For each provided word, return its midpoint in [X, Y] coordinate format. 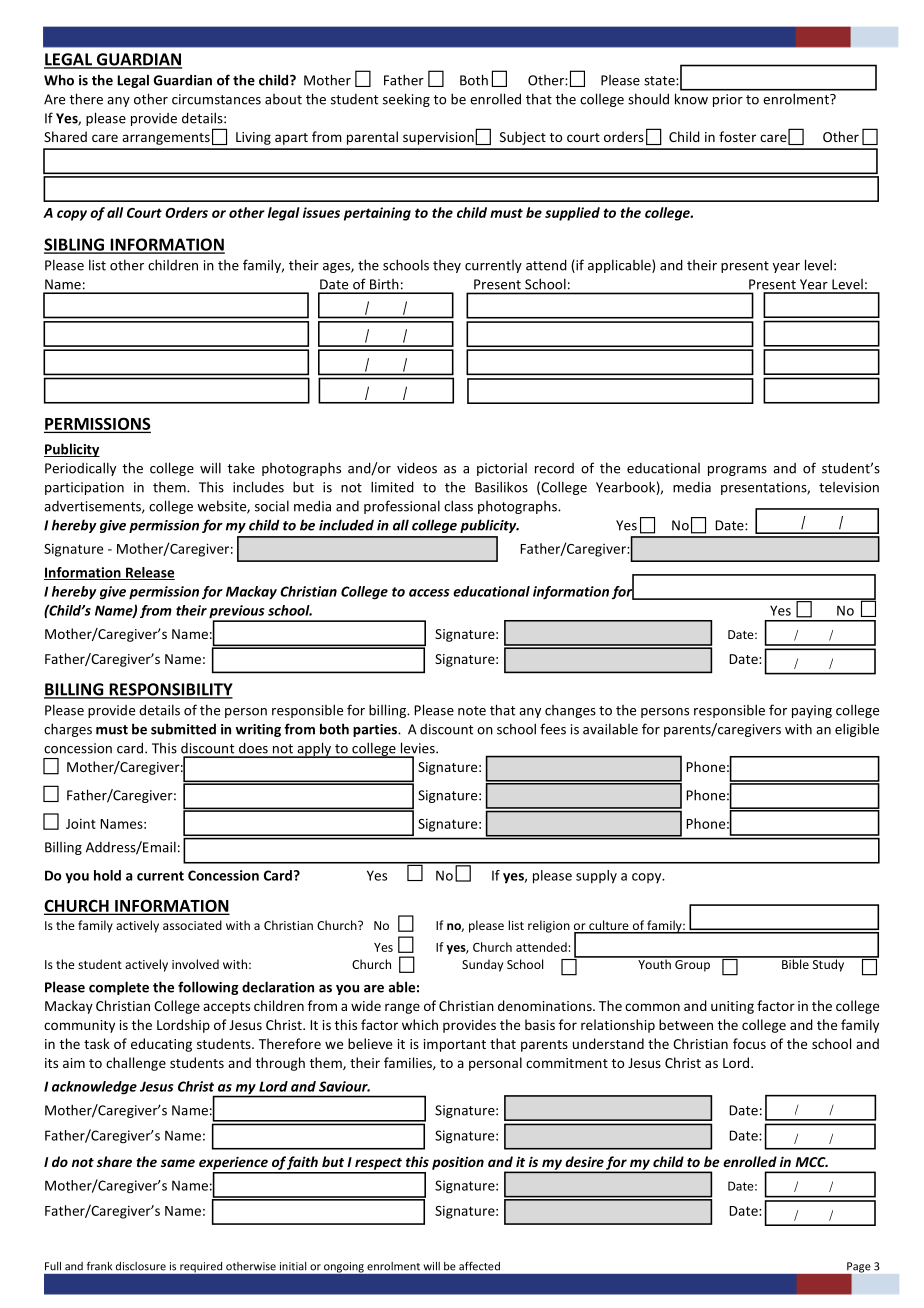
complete [119, 988]
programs [737, 471]
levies [419, 748]
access [429, 593]
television [849, 487]
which [420, 1024]
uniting [732, 1007]
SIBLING [75, 245]
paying [812, 711]
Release [149, 573]
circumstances [216, 99]
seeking [406, 100]
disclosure [141, 1266]
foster [737, 136]
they [447, 266]
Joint [81, 823]
